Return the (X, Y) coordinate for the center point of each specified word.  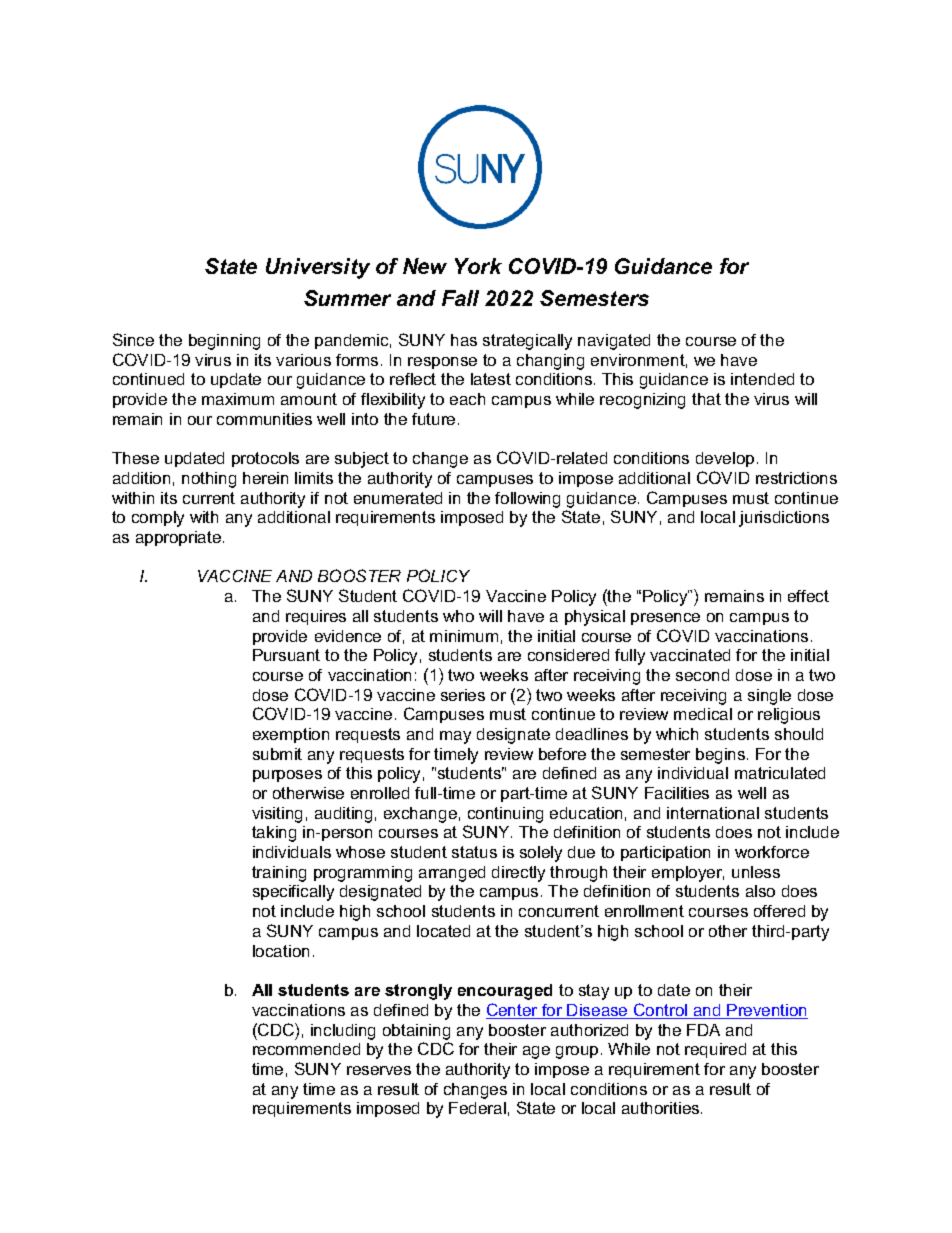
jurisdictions (784, 519)
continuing (505, 815)
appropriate (178, 538)
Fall (460, 298)
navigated (614, 342)
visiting (277, 815)
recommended (306, 1049)
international (713, 813)
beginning (224, 342)
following (527, 500)
